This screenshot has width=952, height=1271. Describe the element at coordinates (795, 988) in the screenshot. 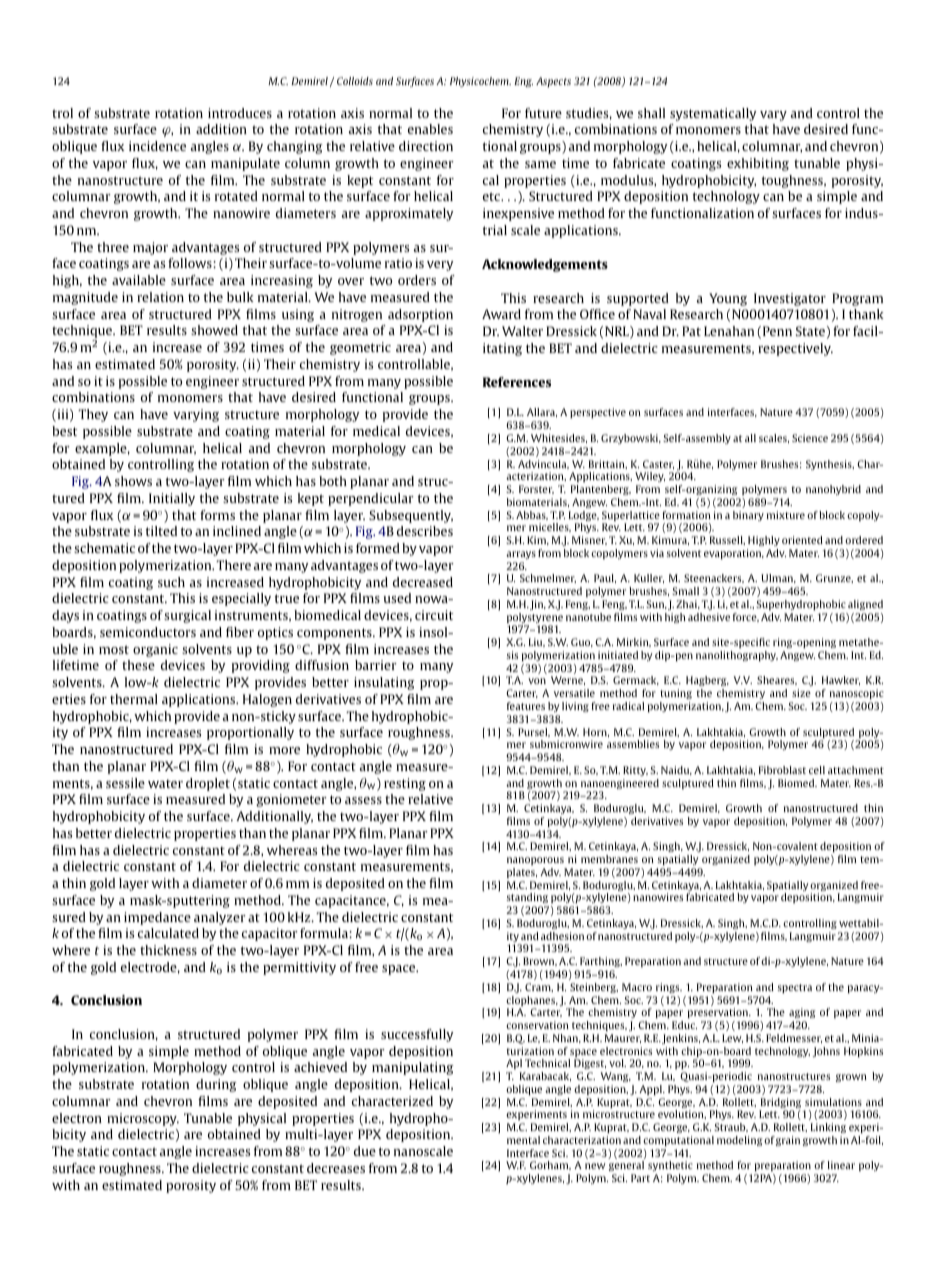

I see `spectra` at that location.
